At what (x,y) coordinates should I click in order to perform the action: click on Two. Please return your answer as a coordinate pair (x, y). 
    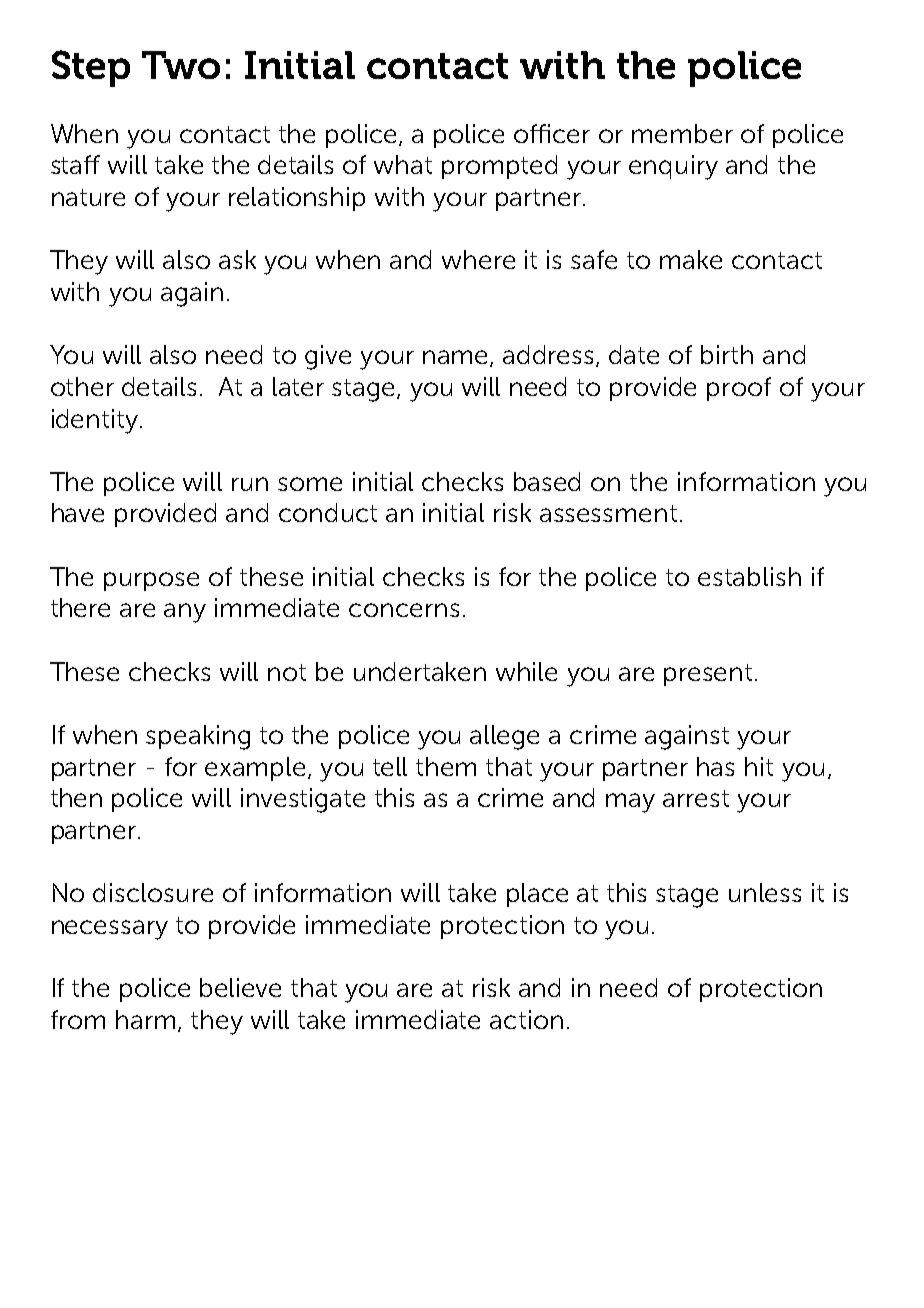
    Looking at the image, I should click on (181, 65).
